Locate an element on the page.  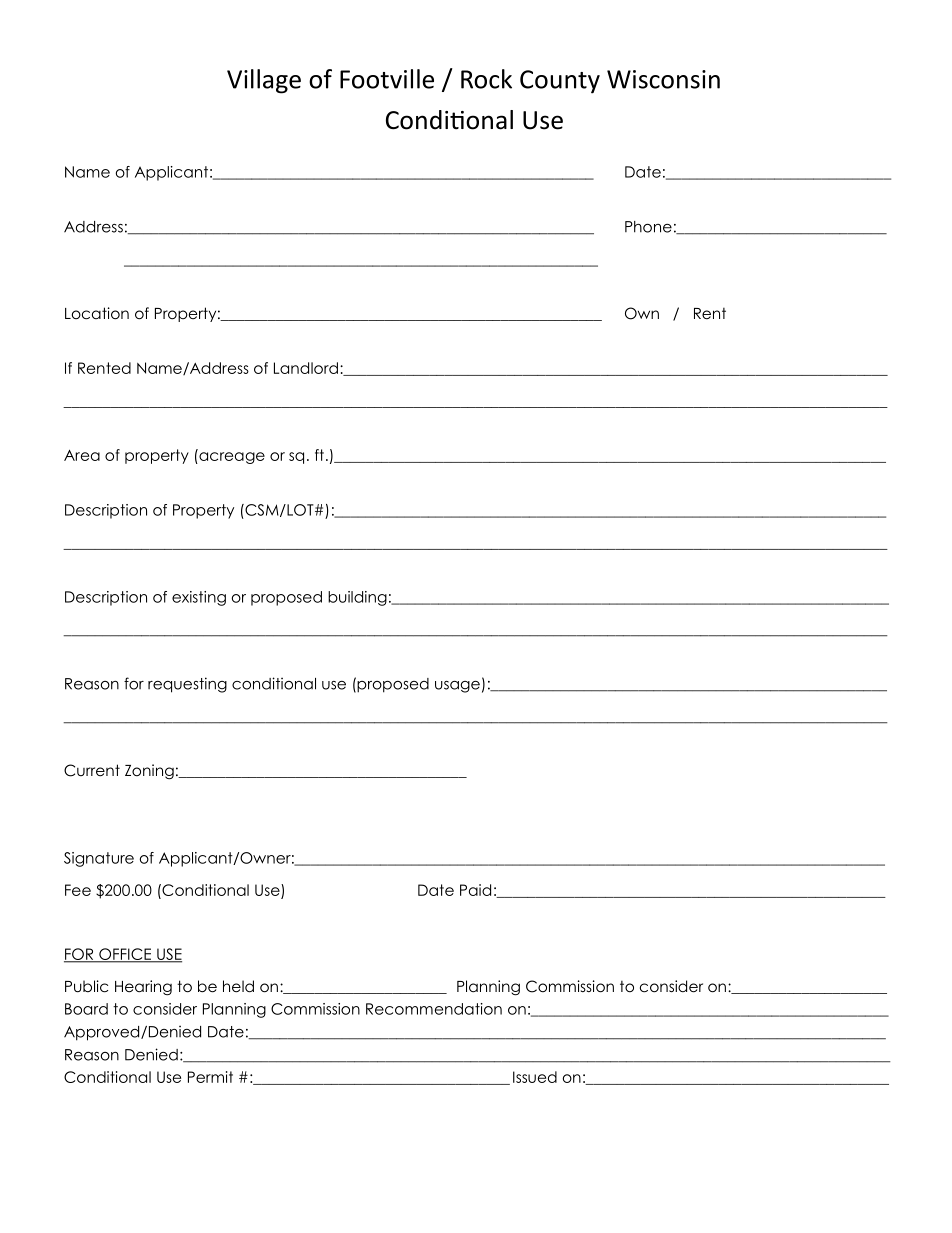
County is located at coordinates (560, 82).
